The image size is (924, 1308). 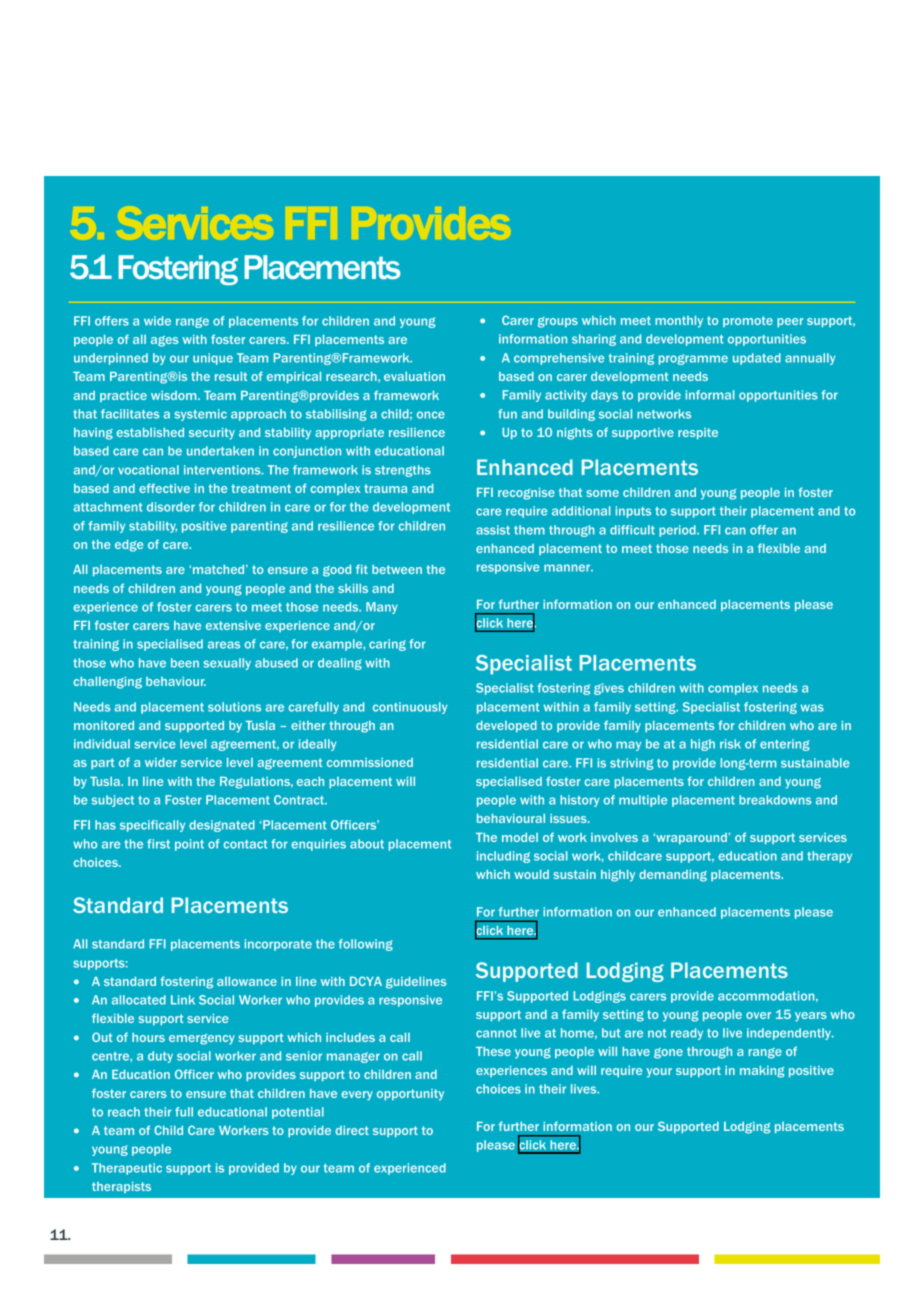 What do you see at coordinates (352, 1130) in the image?
I see `direct` at bounding box center [352, 1130].
